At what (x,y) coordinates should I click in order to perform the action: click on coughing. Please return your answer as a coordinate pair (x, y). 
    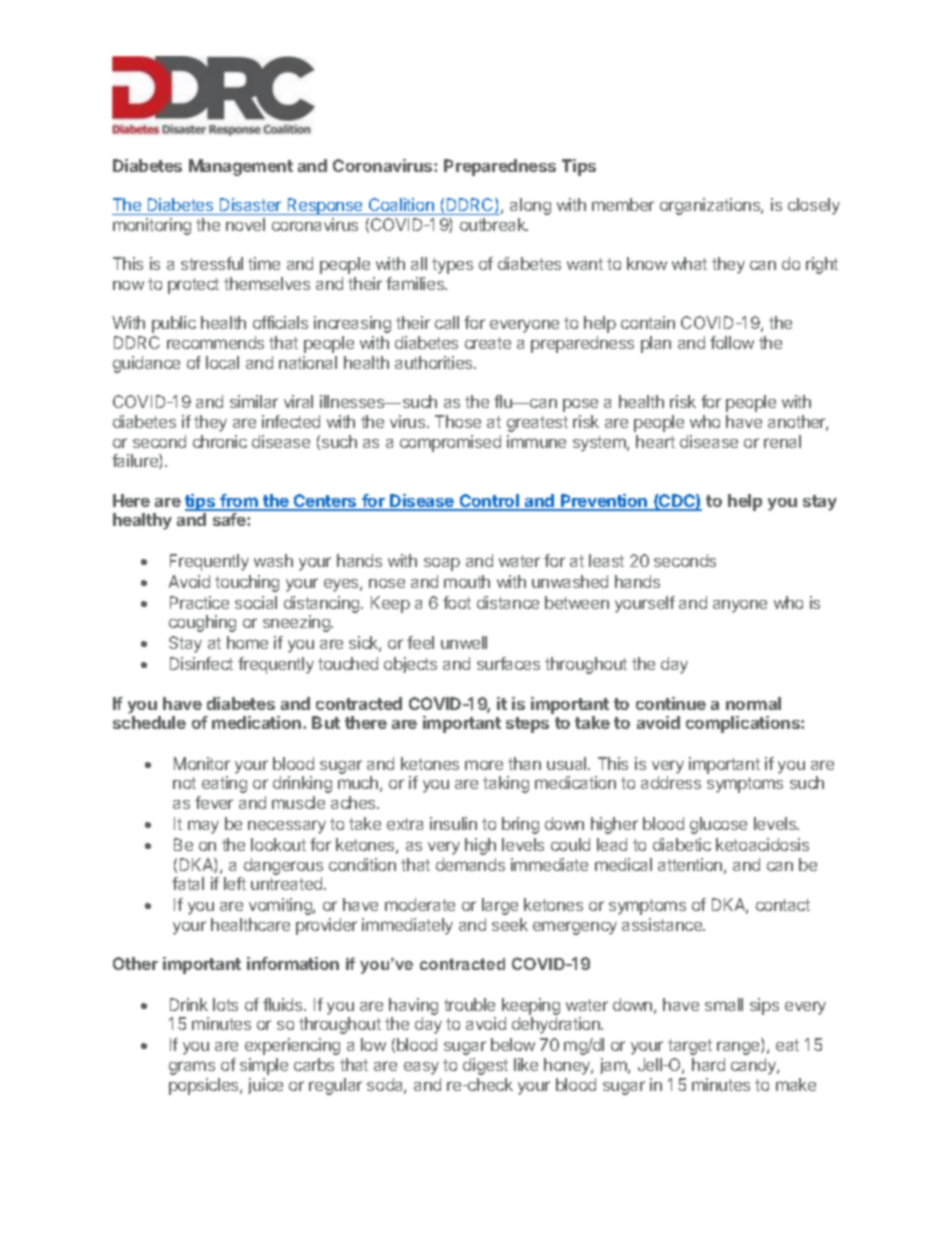
    Looking at the image, I should click on (202, 623).
